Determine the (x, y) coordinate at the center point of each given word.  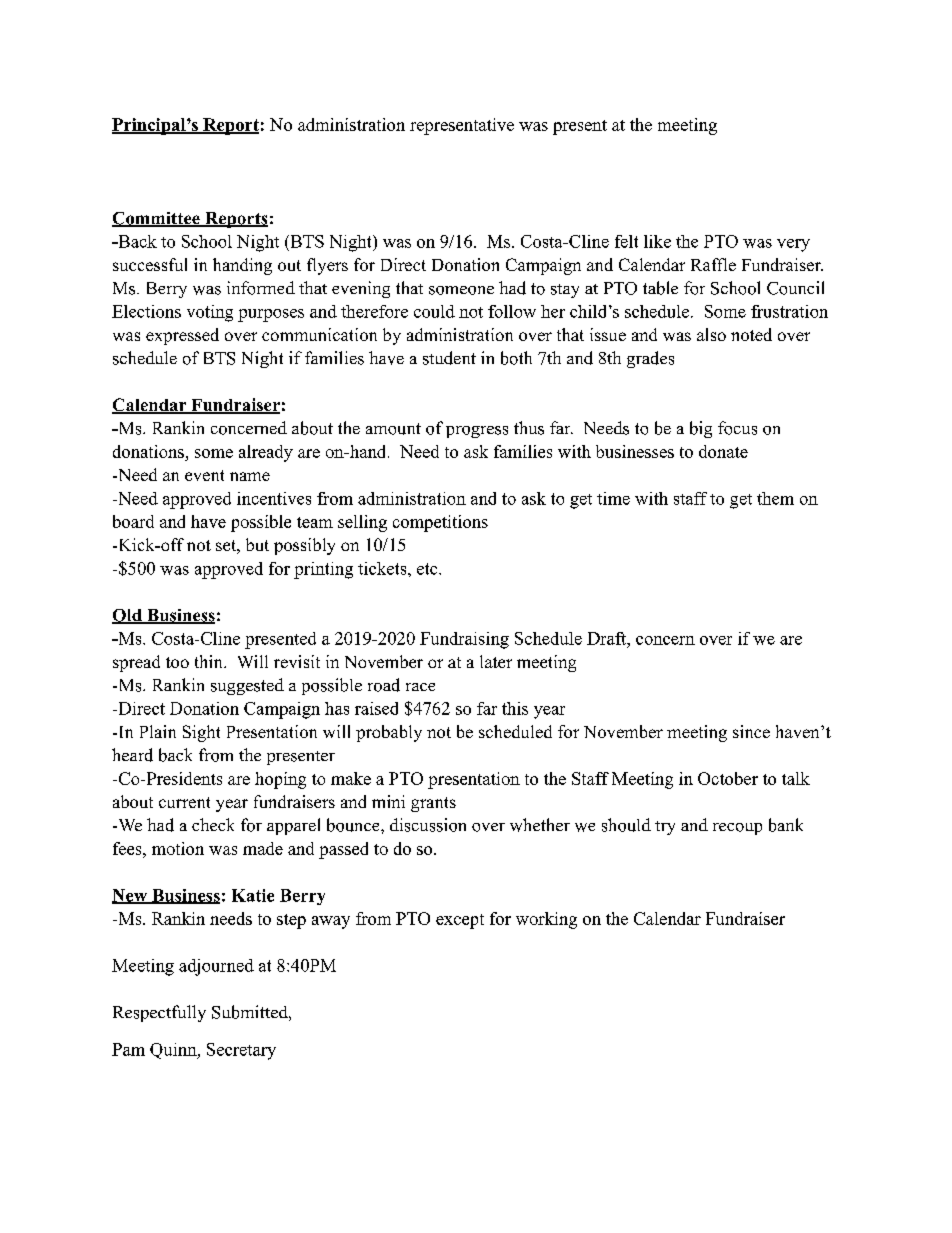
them (775, 498)
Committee (157, 219)
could (434, 311)
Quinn (174, 1051)
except (460, 921)
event (204, 475)
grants (433, 804)
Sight (201, 733)
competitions (440, 523)
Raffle (713, 264)
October (728, 778)
